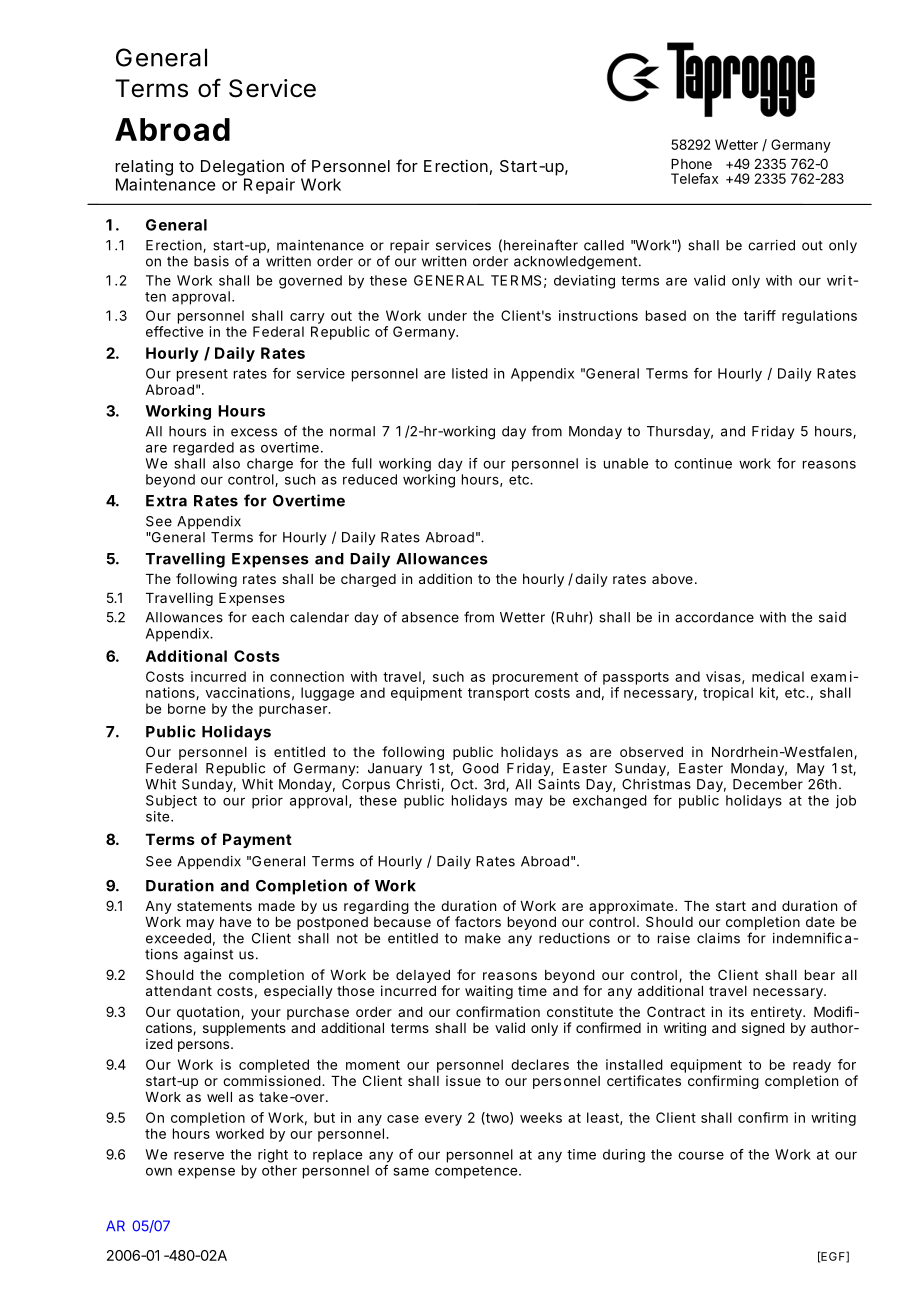 The height and width of the document is (1308, 924). What do you see at coordinates (703, 463) in the document?
I see `continue` at bounding box center [703, 463].
